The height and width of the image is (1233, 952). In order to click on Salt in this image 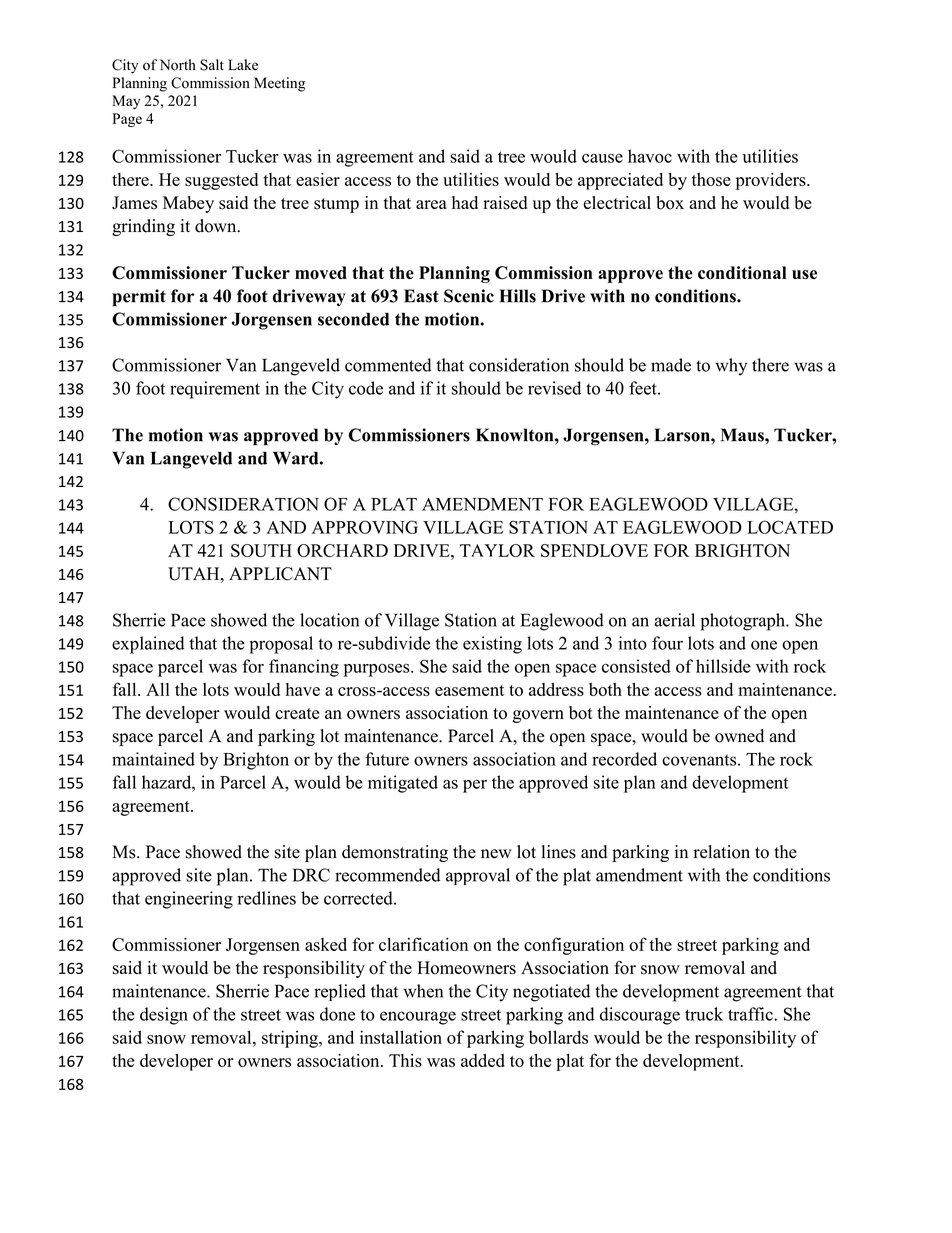, I will do `click(212, 65)`.
